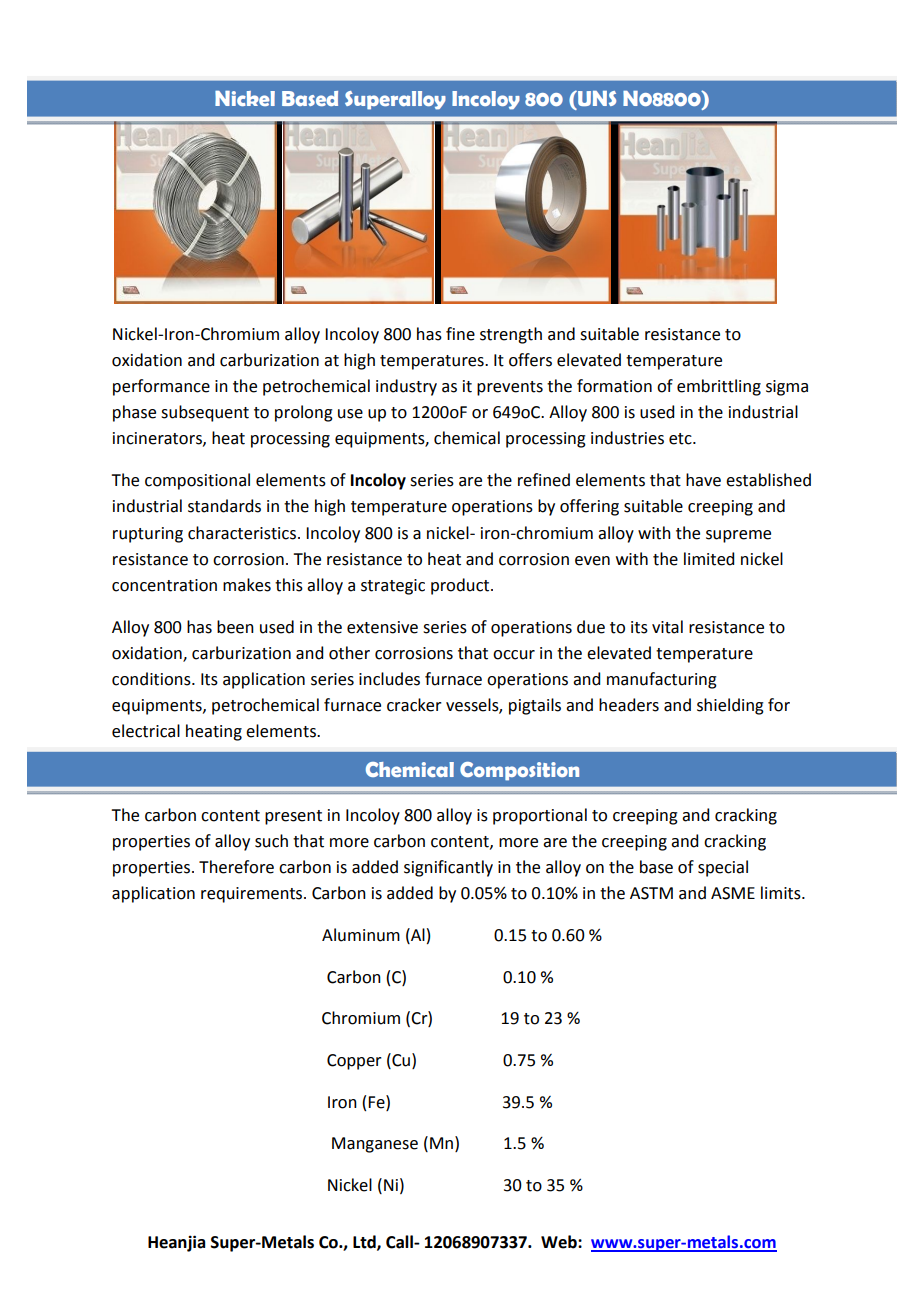  Describe the element at coordinates (161, 387) in the screenshot. I see `performance` at that location.
